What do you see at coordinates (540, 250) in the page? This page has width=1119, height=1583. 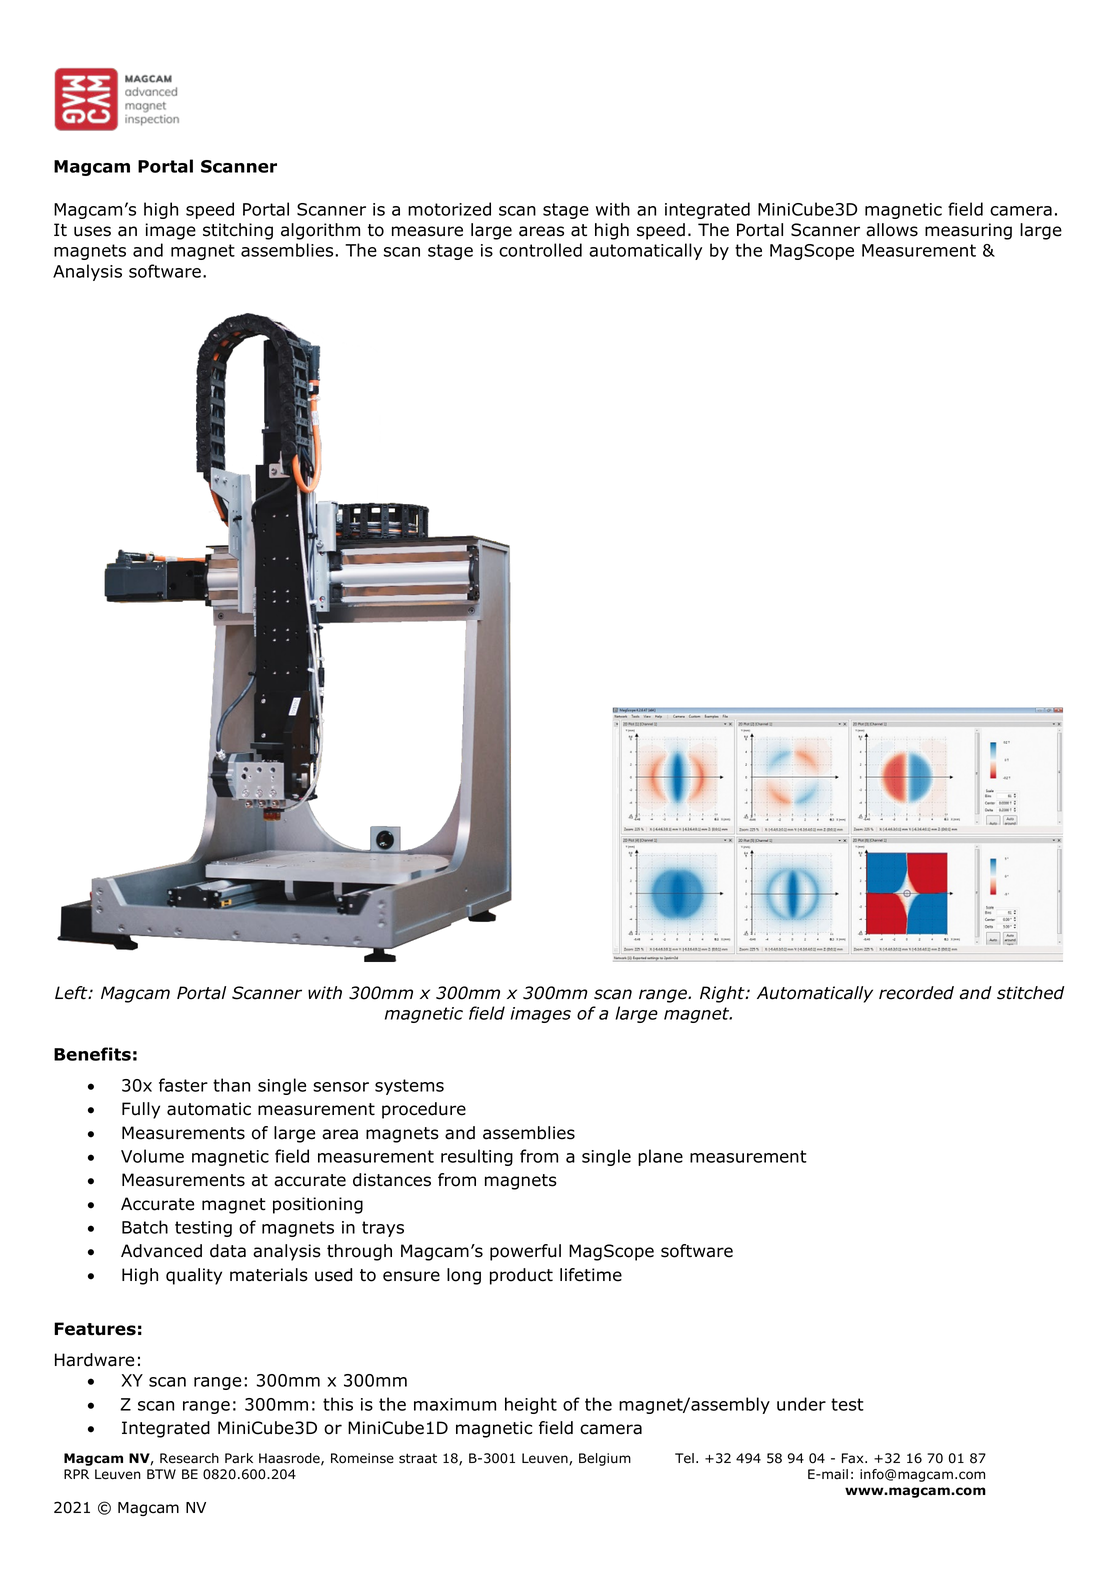 I see `controlled` at bounding box center [540, 250].
